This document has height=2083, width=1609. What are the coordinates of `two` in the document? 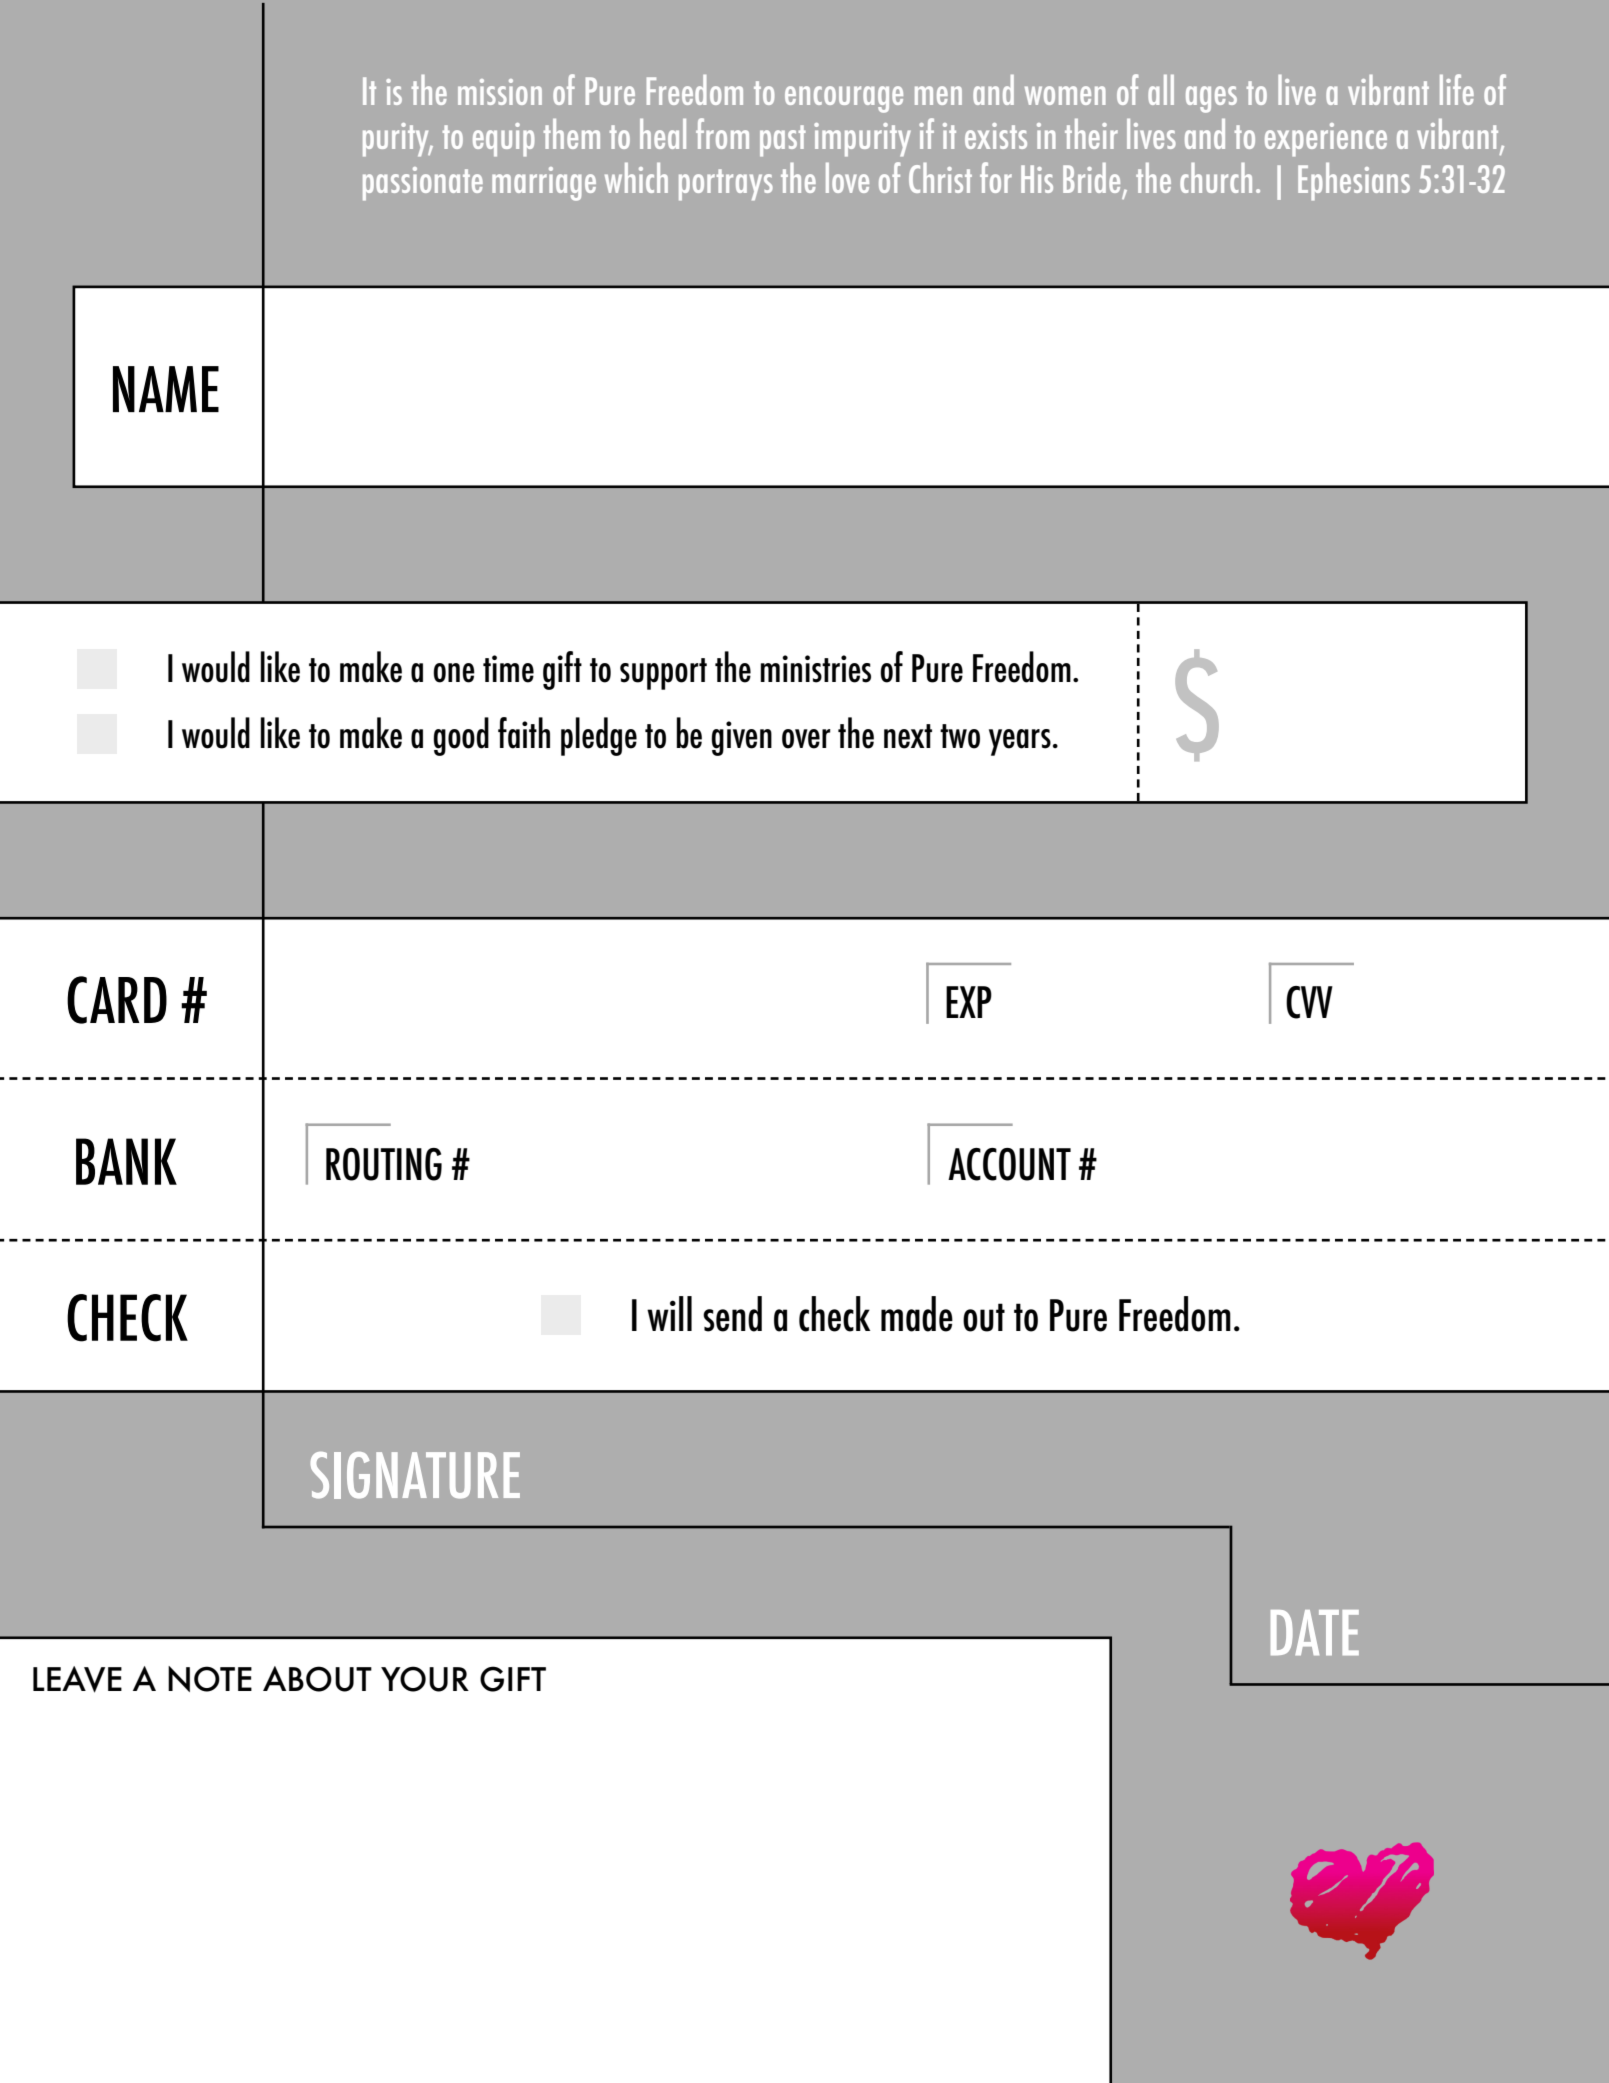 It's located at (960, 736).
